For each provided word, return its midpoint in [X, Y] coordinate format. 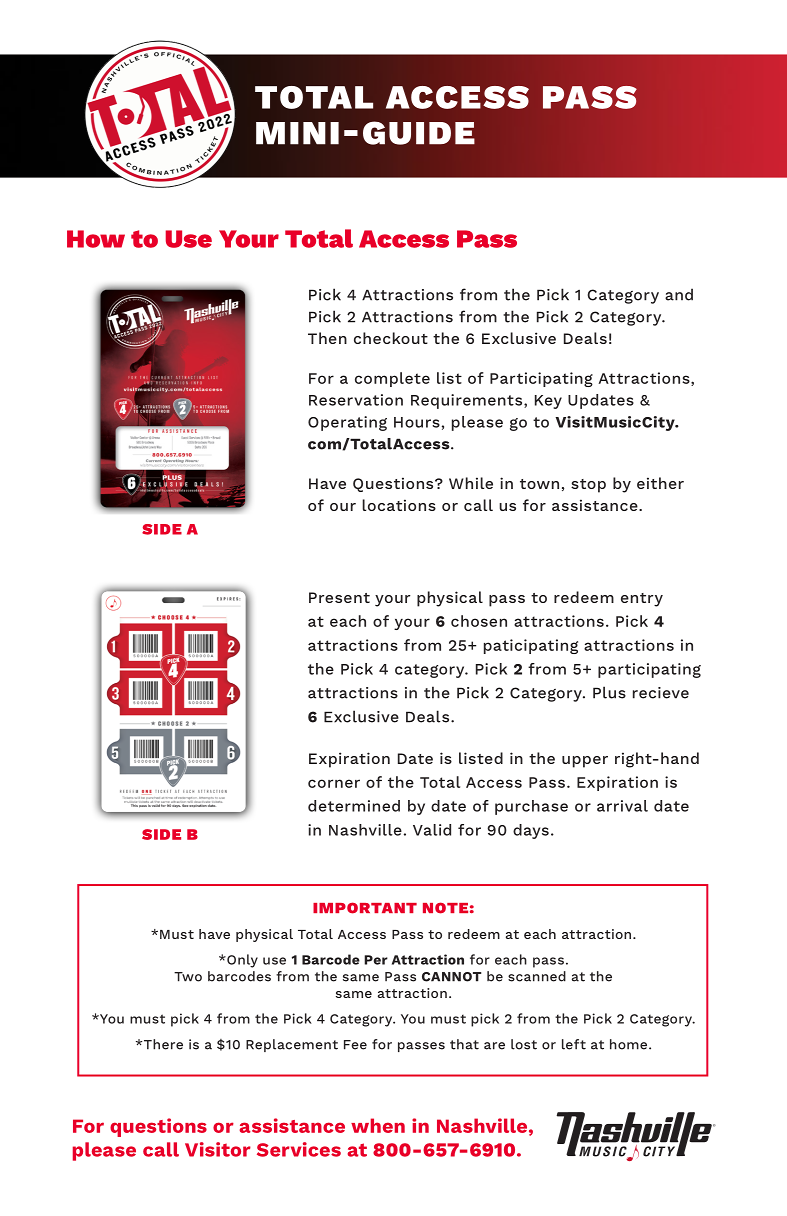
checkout [391, 338]
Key [548, 402]
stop [588, 486]
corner [334, 783]
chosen [479, 621]
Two [188, 977]
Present [339, 597]
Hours [417, 422]
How [96, 239]
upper [585, 762]
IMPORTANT [365, 908]
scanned [537, 976]
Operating [347, 423]
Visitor [218, 1149]
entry [642, 600]
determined [354, 806]
